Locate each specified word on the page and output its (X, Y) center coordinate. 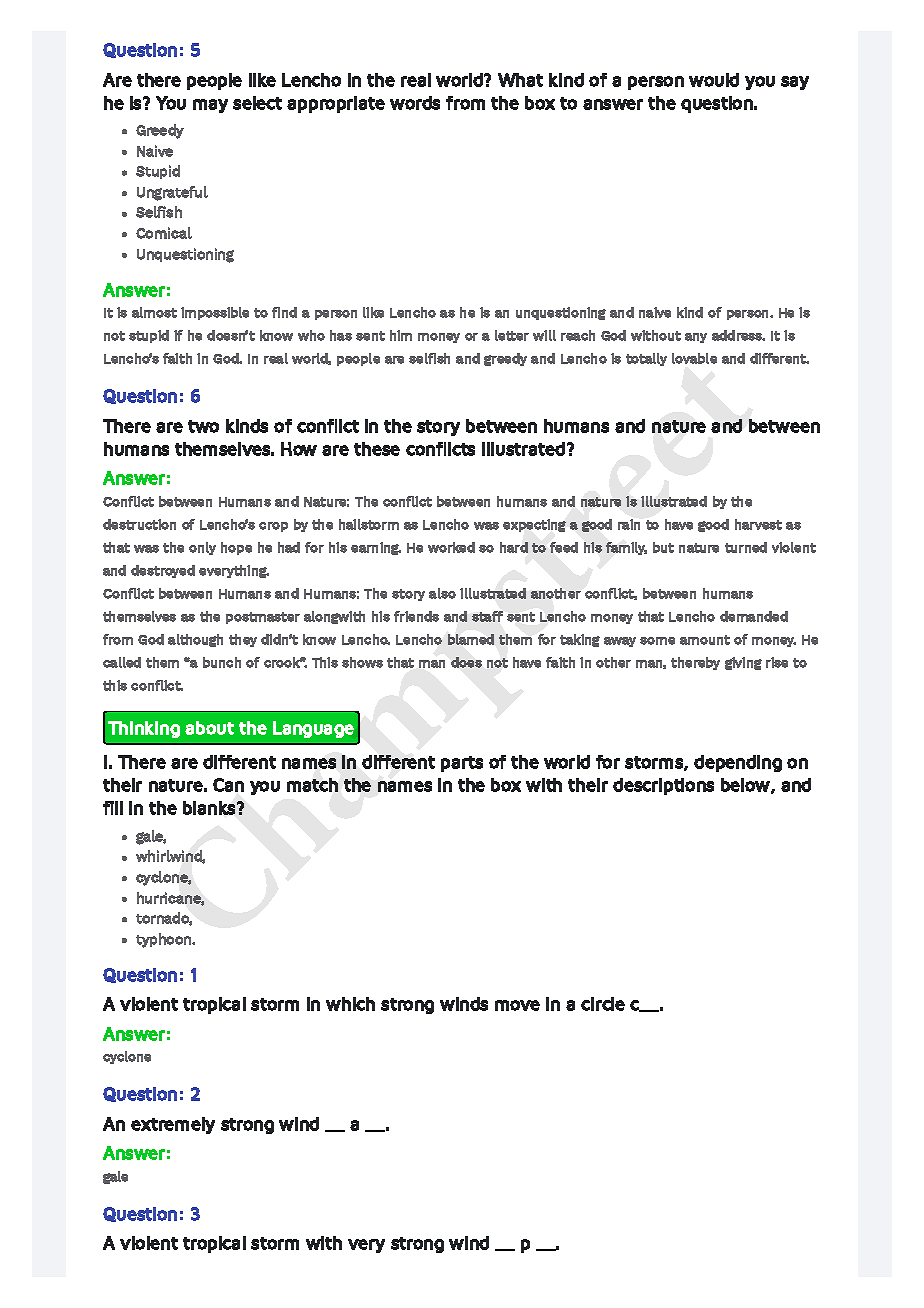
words (415, 103)
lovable (694, 358)
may (210, 106)
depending (738, 763)
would (714, 80)
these (377, 449)
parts (462, 764)
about (209, 728)
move (517, 1005)
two (203, 426)
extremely (173, 1125)
